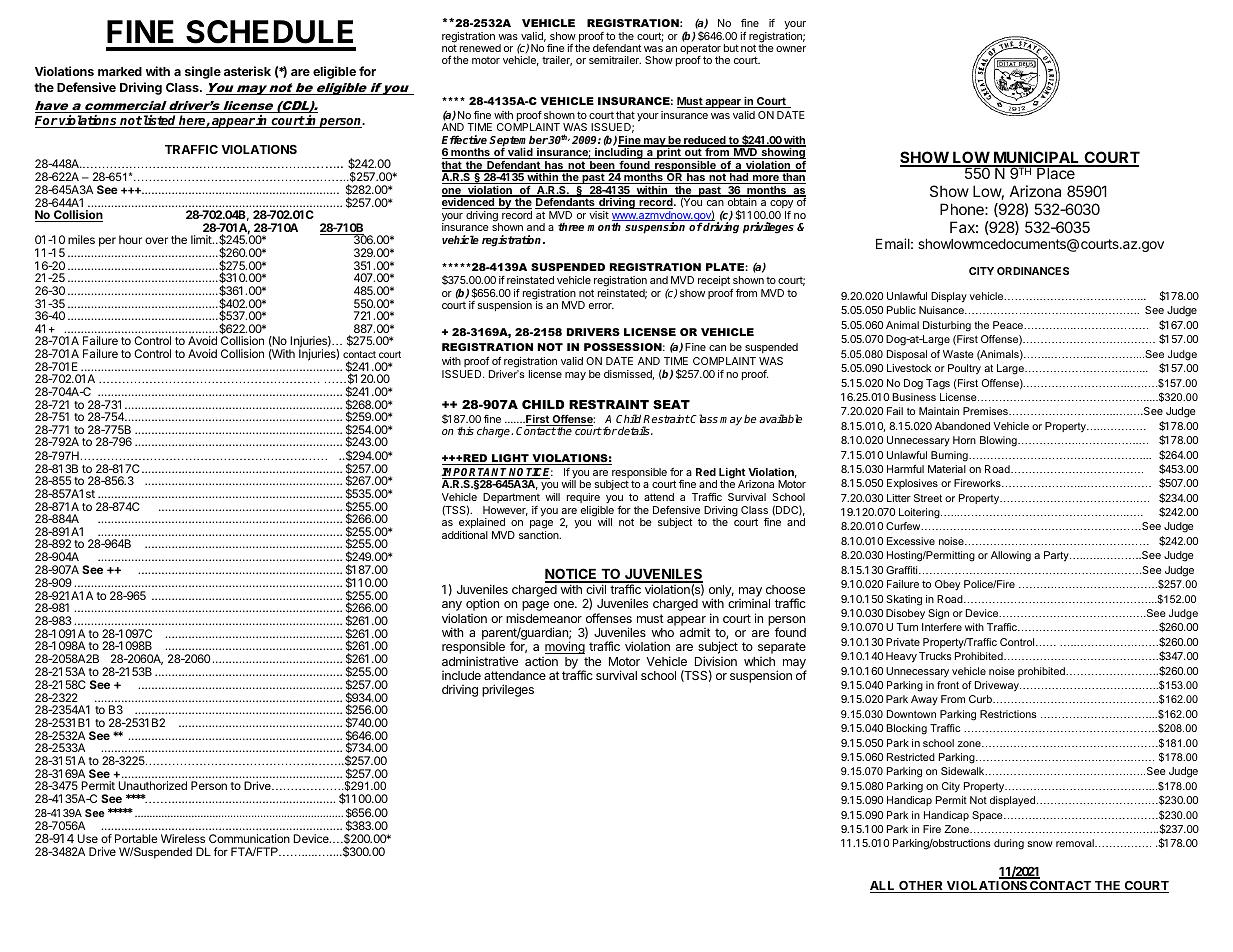  What do you see at coordinates (947, 326) in the page?
I see `Disturbing` at bounding box center [947, 326].
